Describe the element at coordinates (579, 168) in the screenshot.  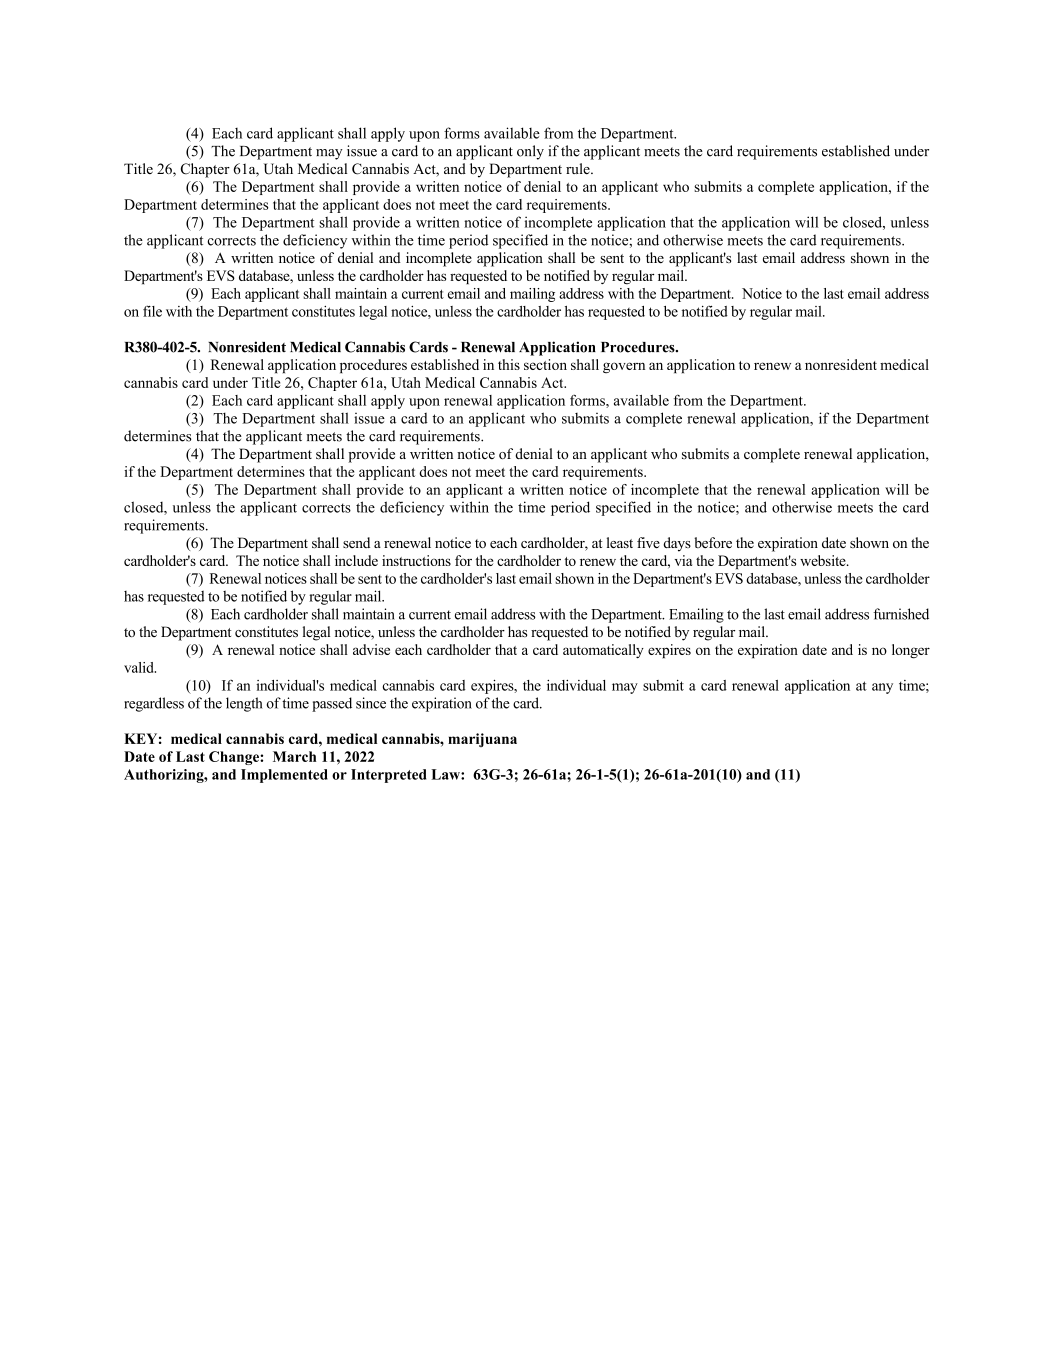
I see `rule` at that location.
